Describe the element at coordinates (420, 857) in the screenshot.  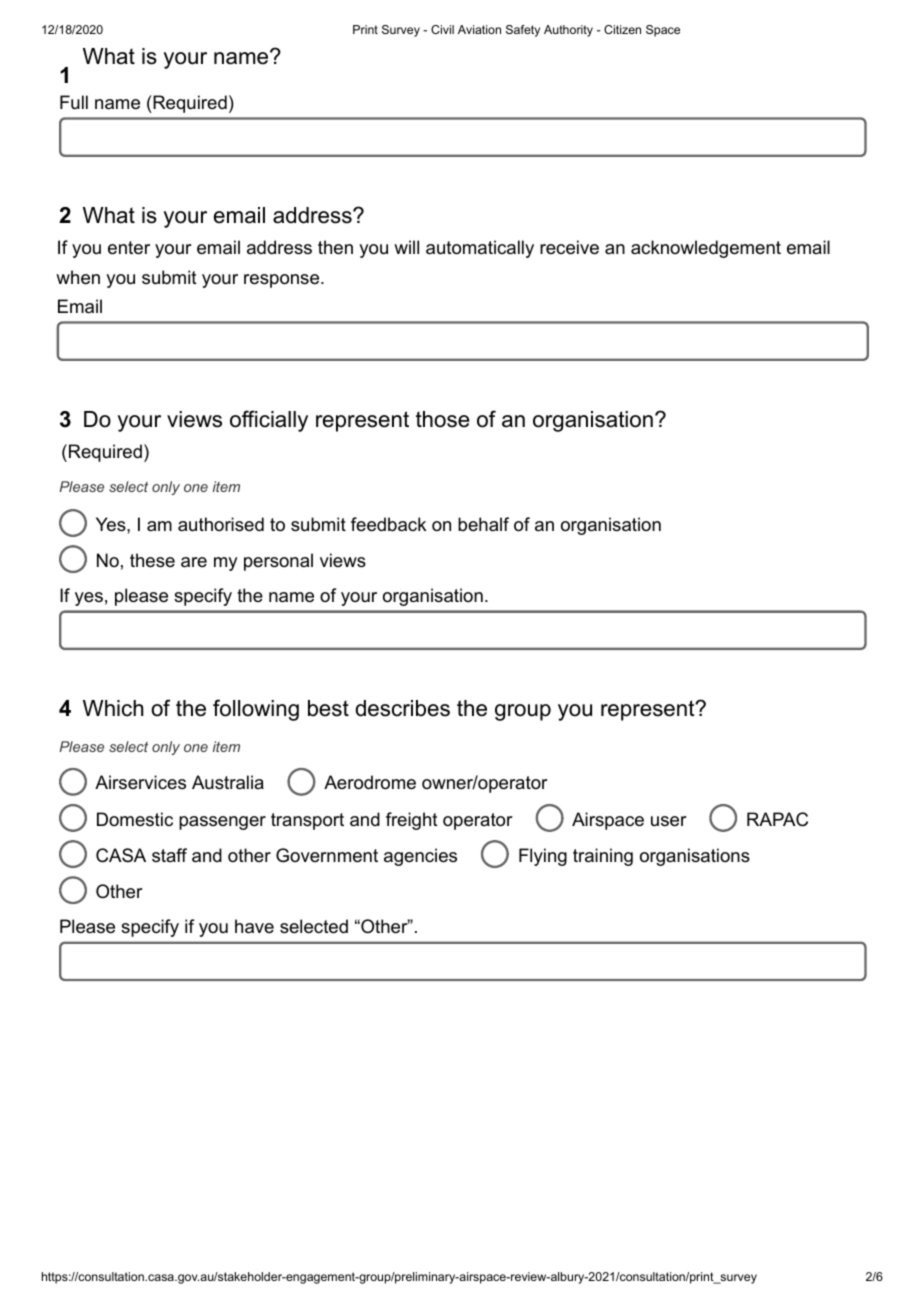
I see `agencies` at that location.
